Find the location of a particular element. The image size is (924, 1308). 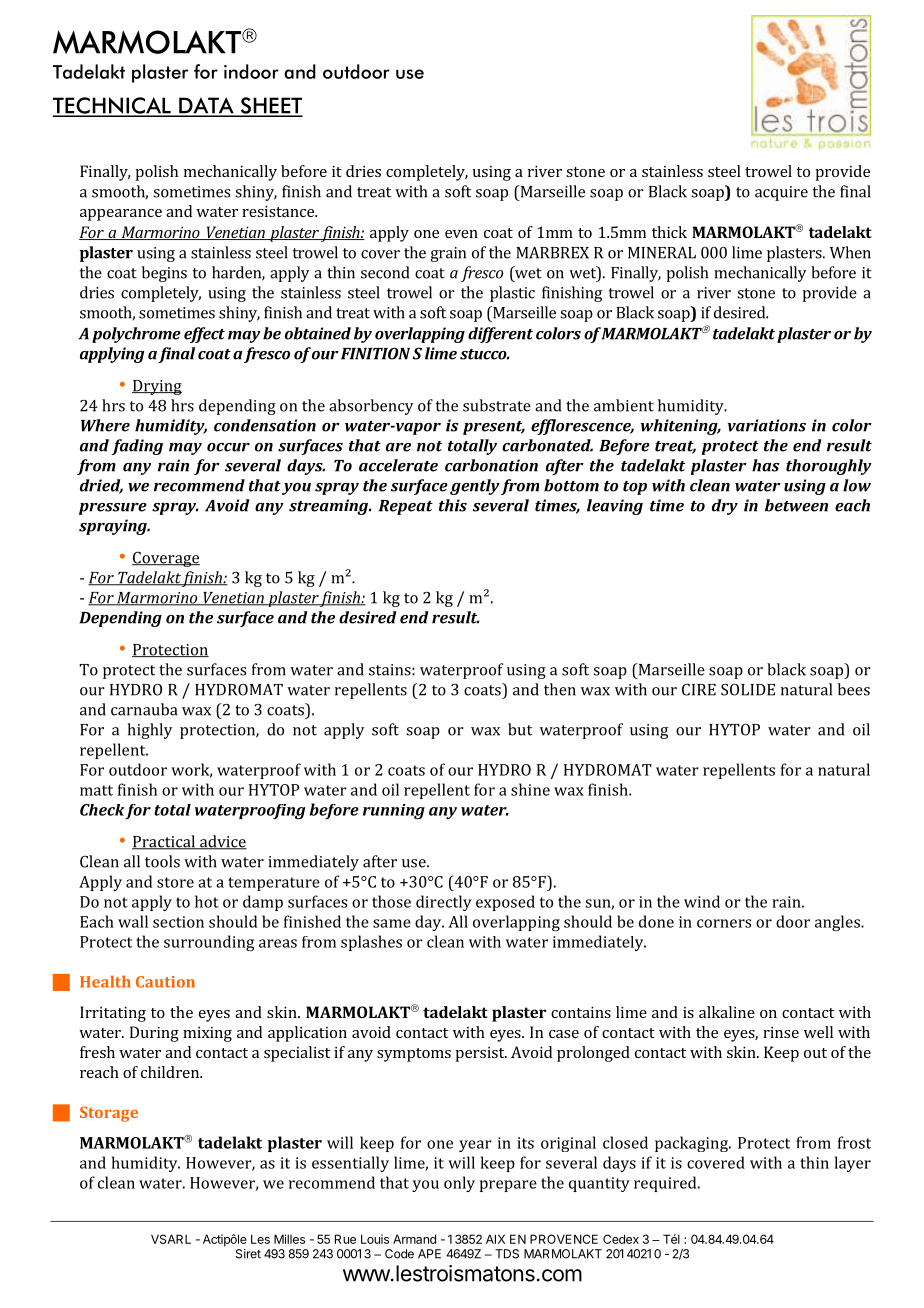

Drying is located at coordinates (157, 387).
